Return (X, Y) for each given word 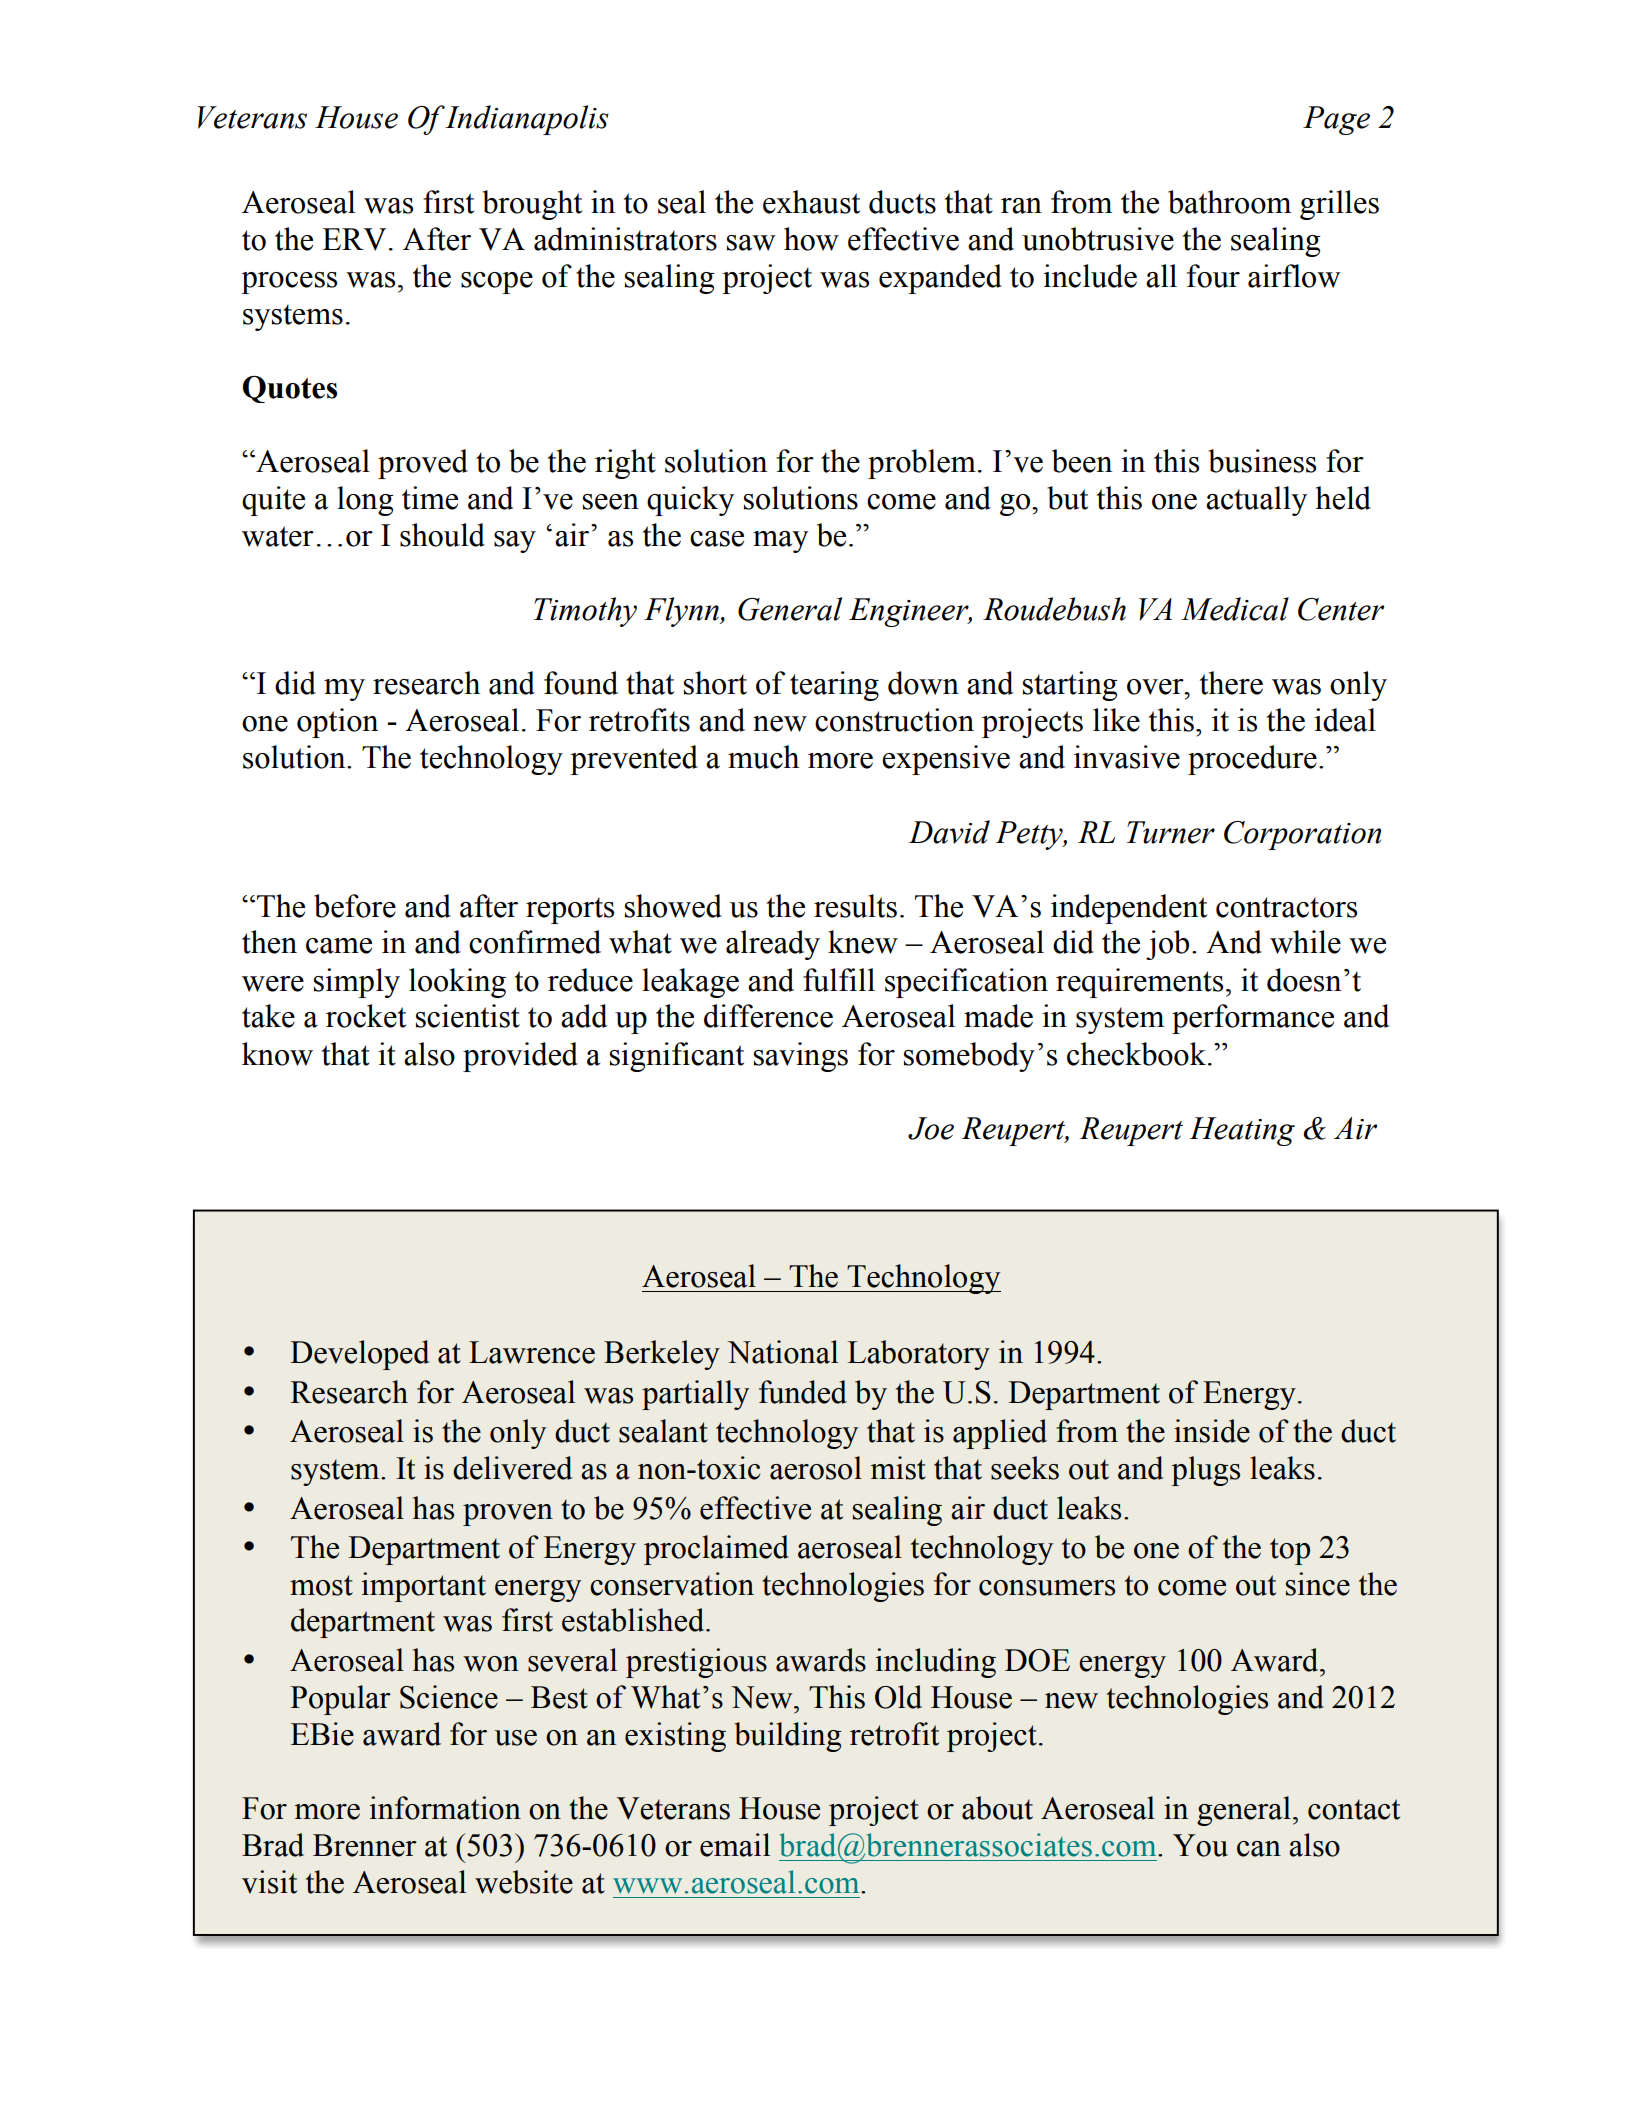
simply (357, 983)
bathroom (1229, 202)
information (445, 1808)
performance (1253, 1019)
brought (532, 205)
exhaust (811, 202)
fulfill (839, 980)
